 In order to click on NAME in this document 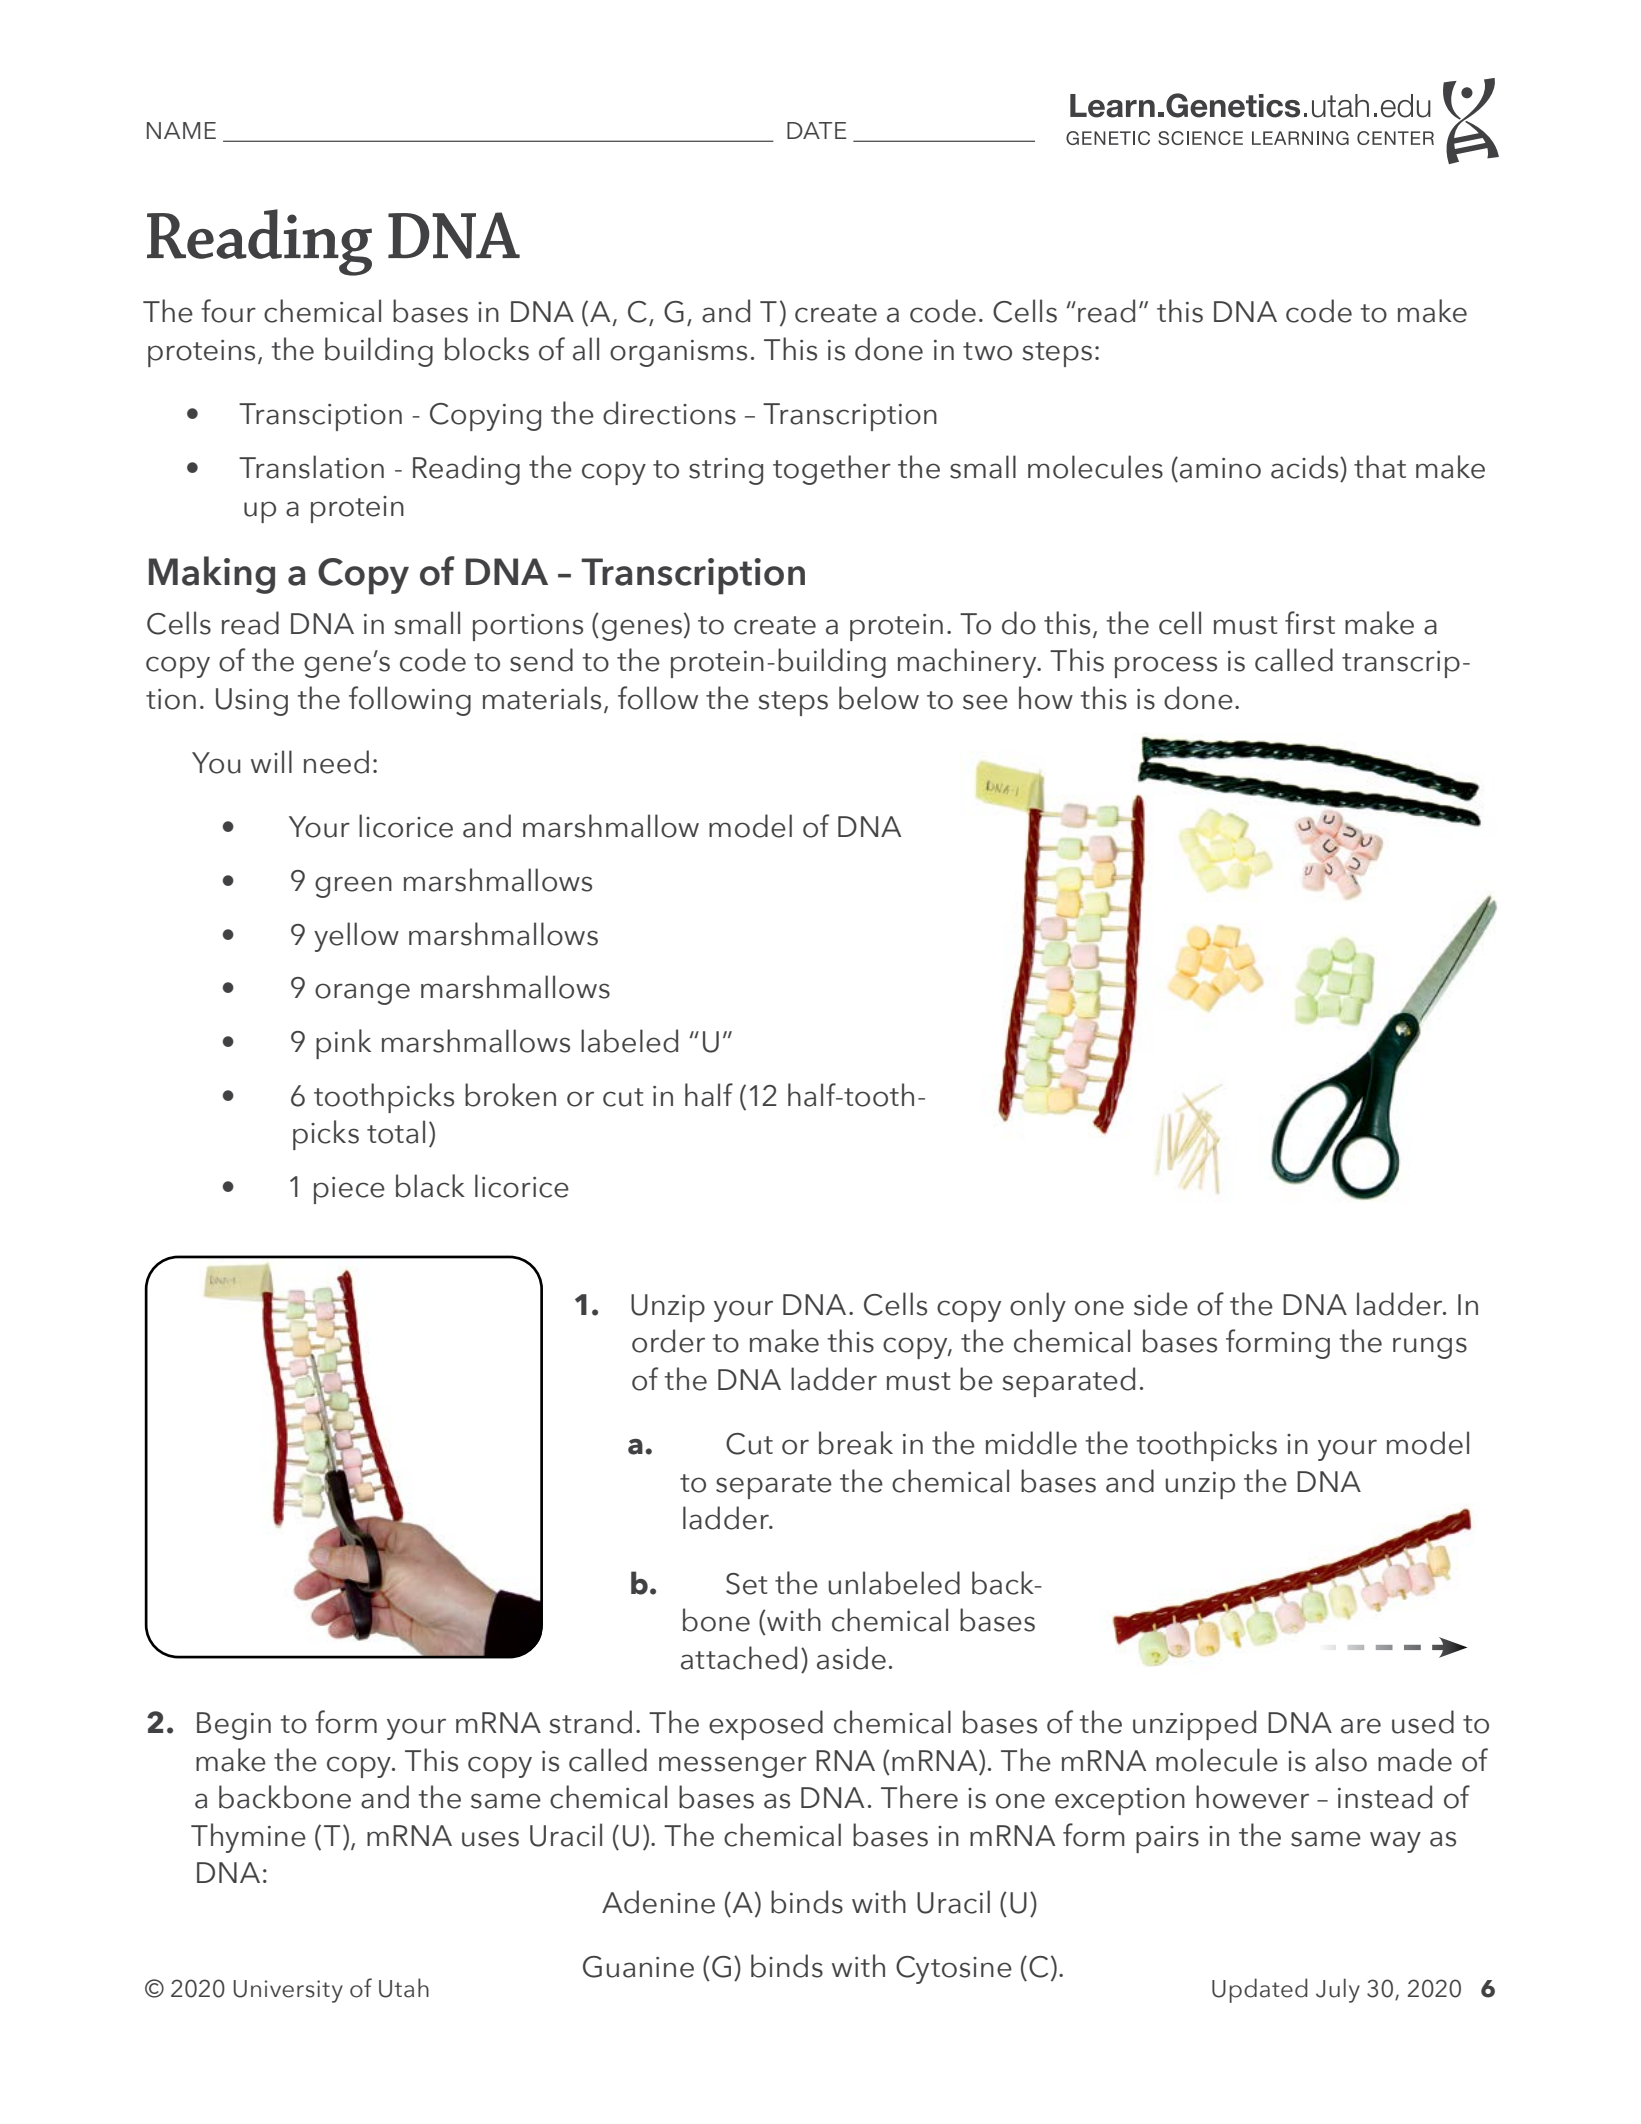, I will do `click(181, 130)`.
